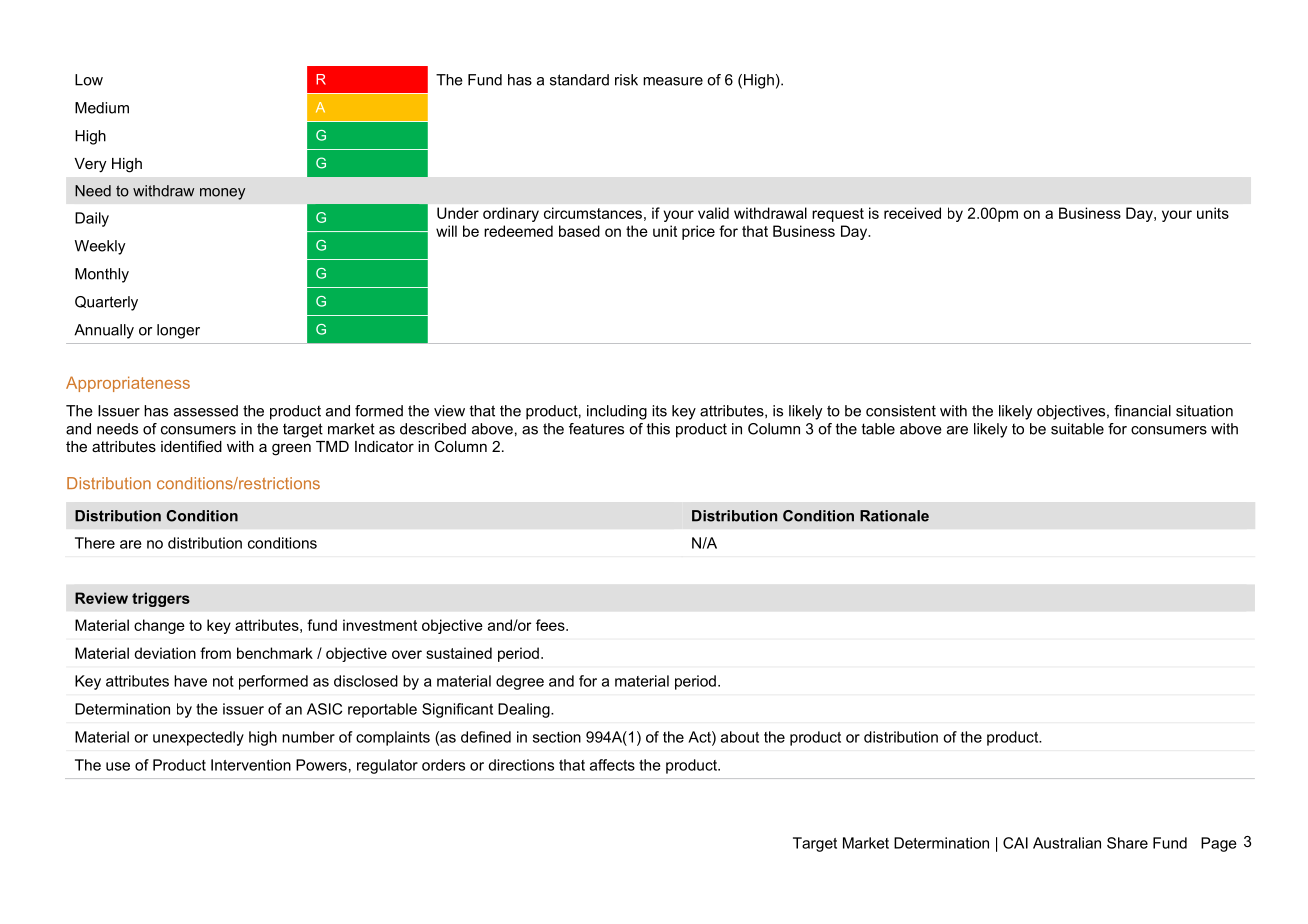  Describe the element at coordinates (251, 765) in the image. I see `Intervention` at that location.
